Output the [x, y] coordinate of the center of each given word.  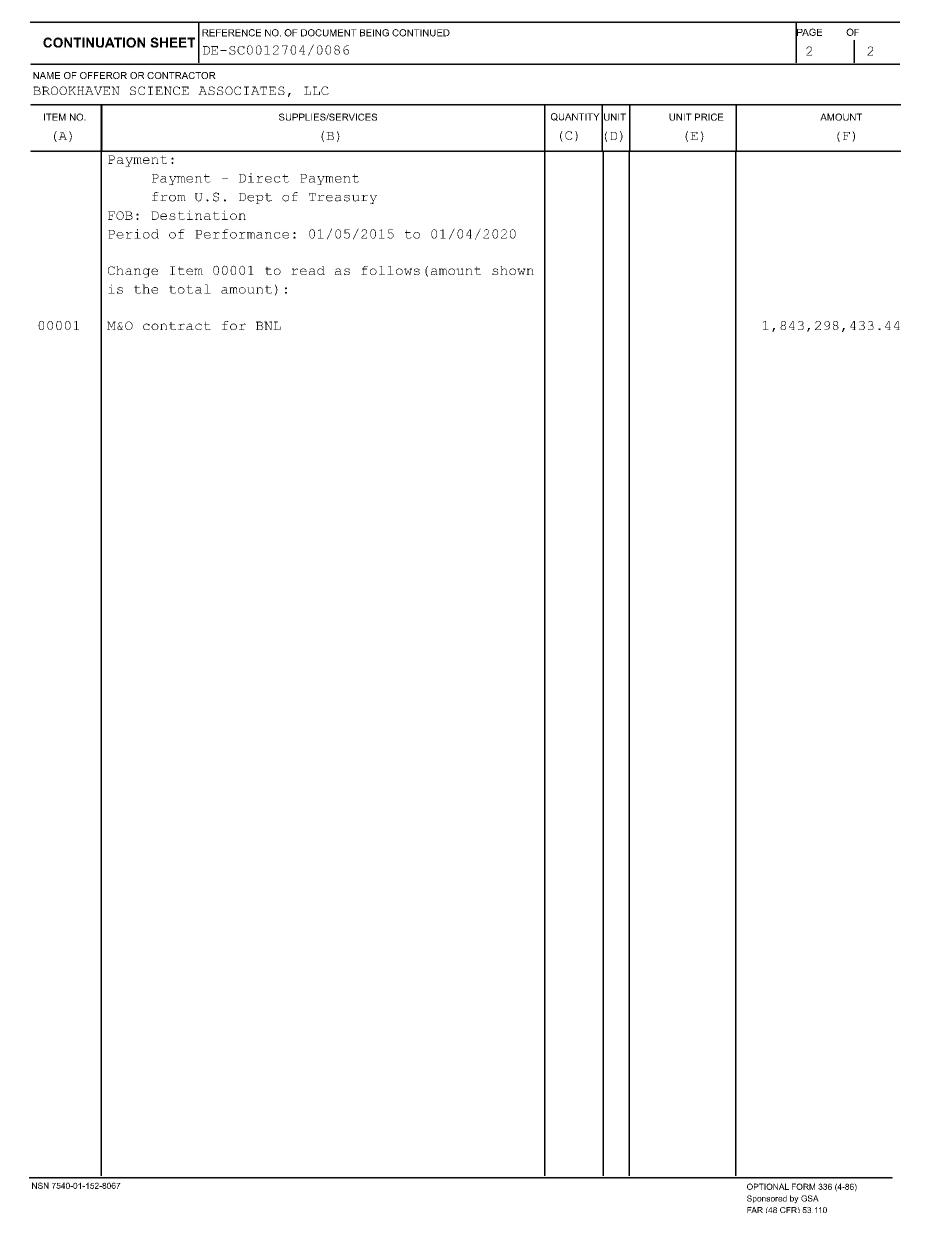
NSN [40, 1185]
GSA [810, 1198]
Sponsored [767, 1199]
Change [133, 272]
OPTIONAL [768, 1186]
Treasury [343, 198]
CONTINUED [421, 33]
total [190, 289]
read [308, 270]
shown [513, 270]
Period [133, 234]
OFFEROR [103, 75]
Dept [255, 198]
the [146, 289]
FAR [755, 1210]
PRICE [709, 117]
